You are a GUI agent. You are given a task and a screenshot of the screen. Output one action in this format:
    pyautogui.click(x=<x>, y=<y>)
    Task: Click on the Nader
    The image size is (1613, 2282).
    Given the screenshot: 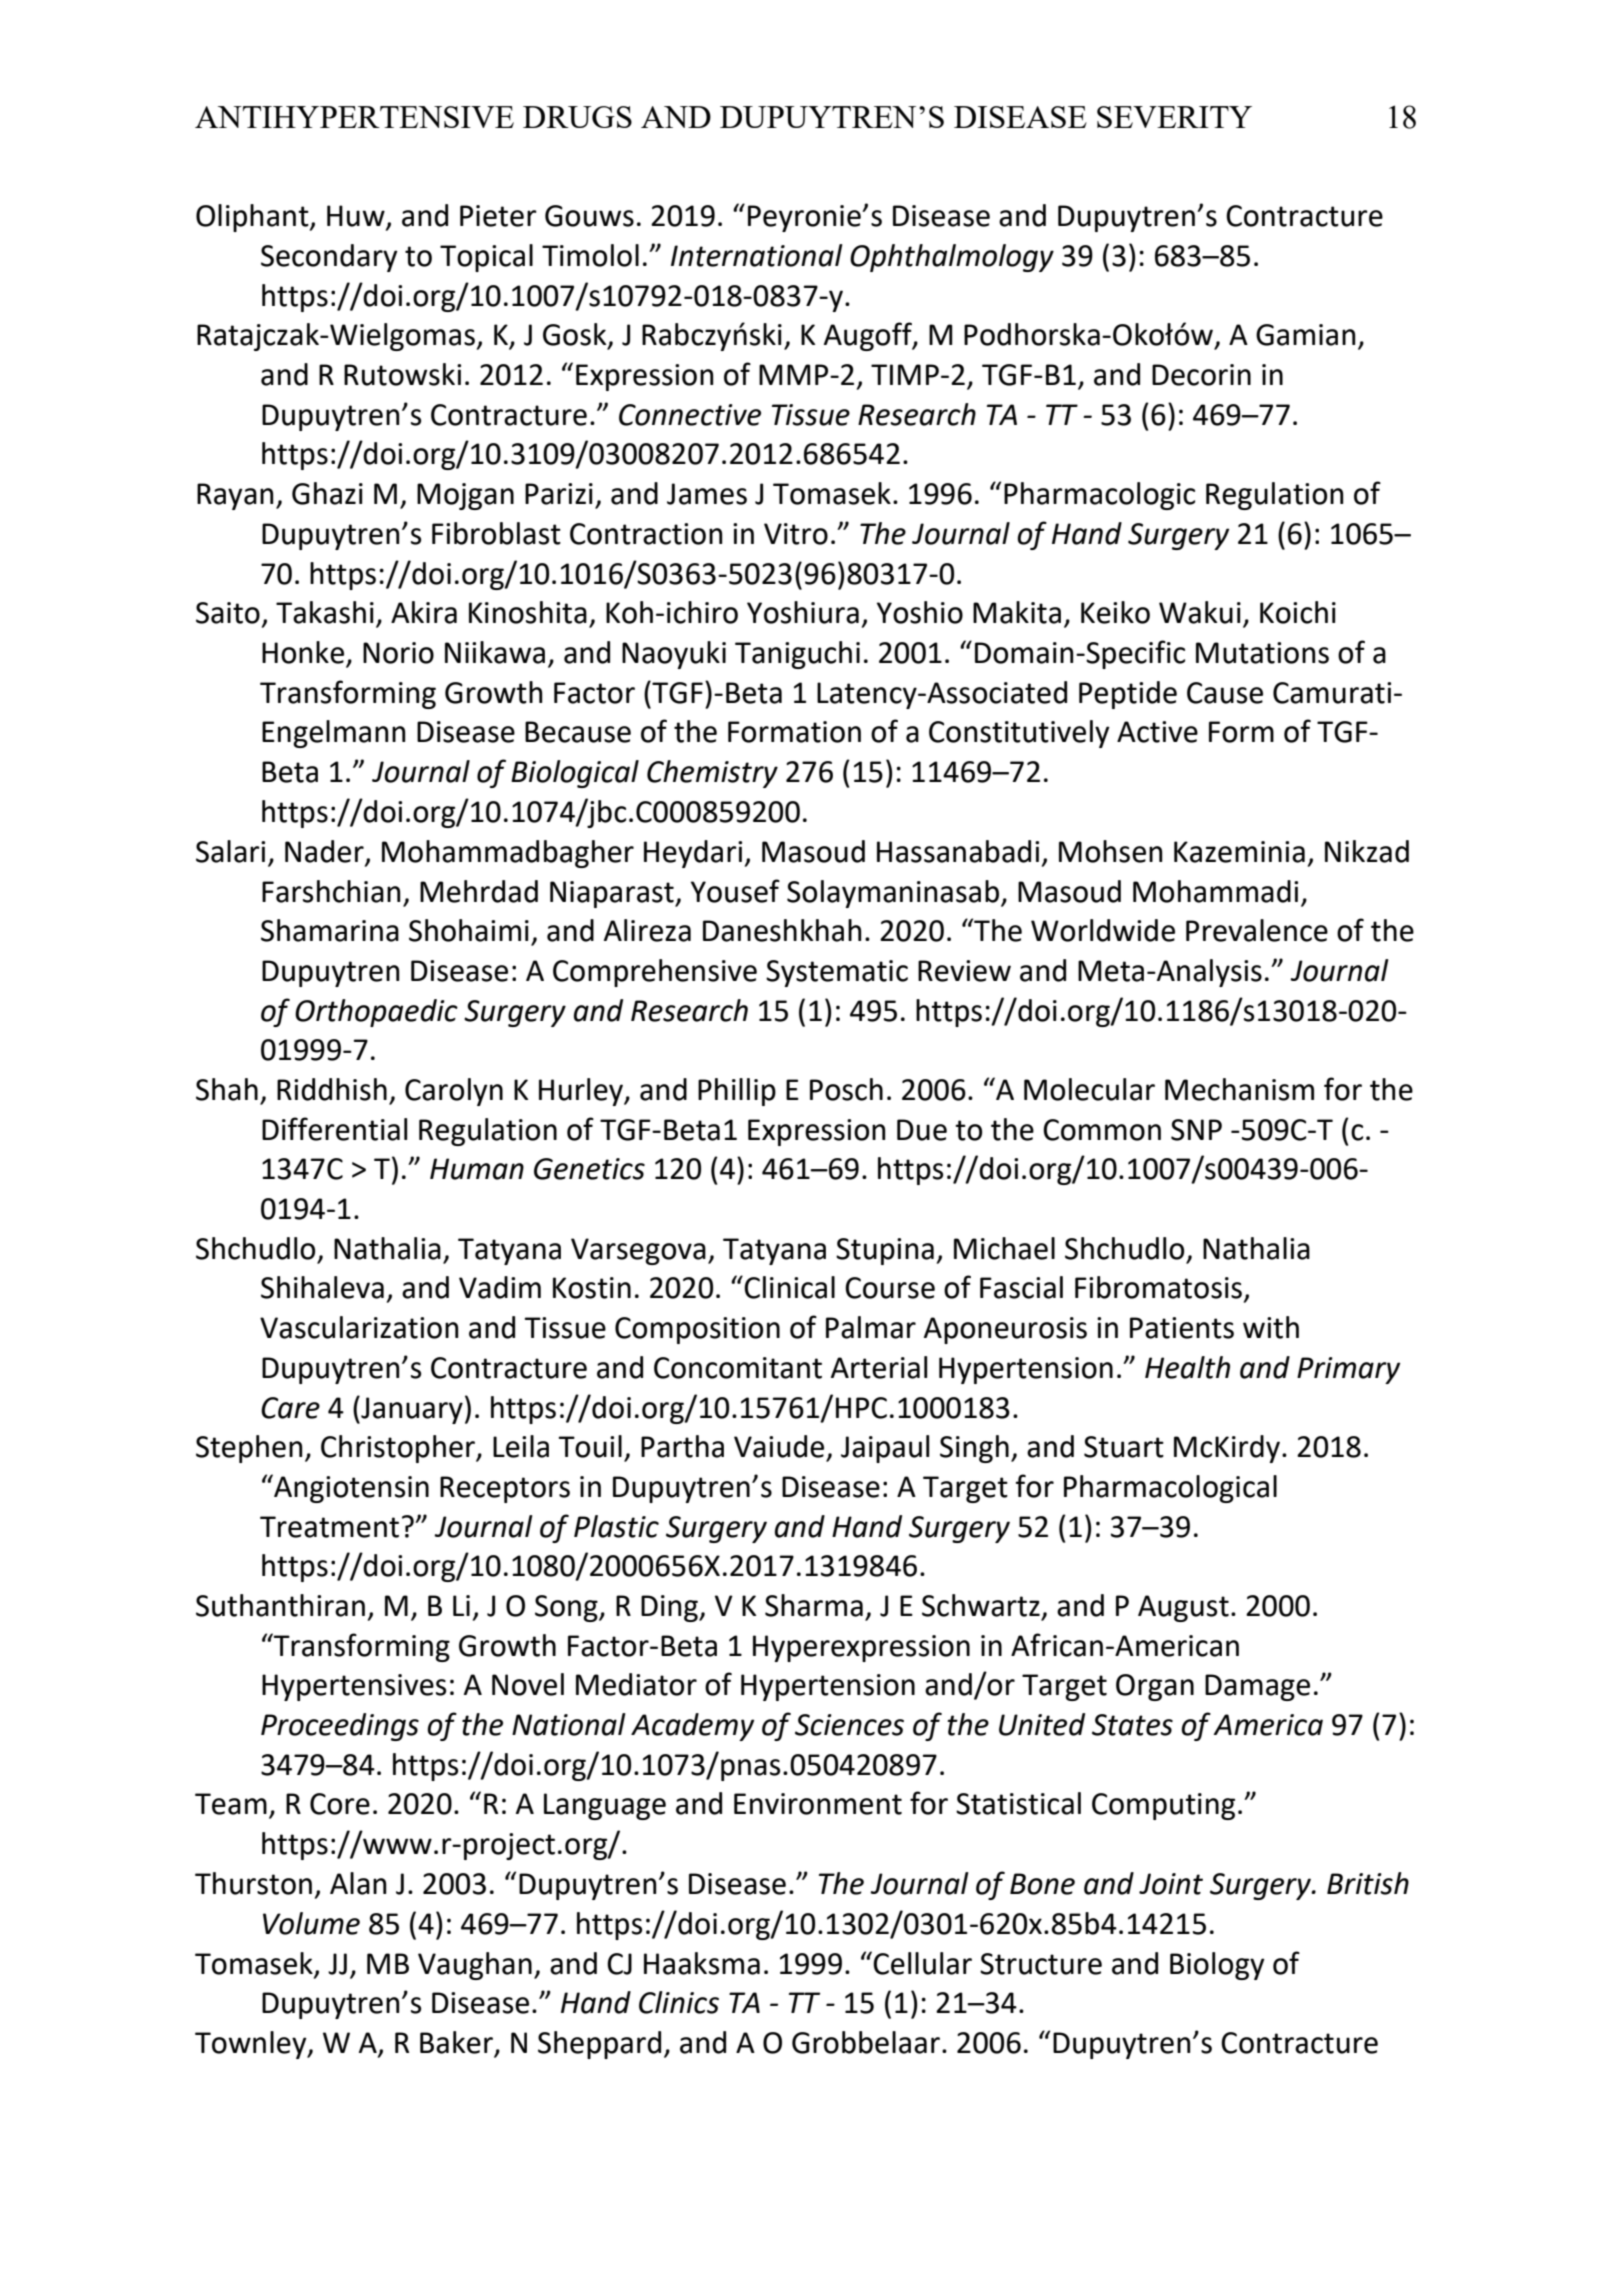 What is the action you would take?
    pyautogui.click(x=325, y=852)
